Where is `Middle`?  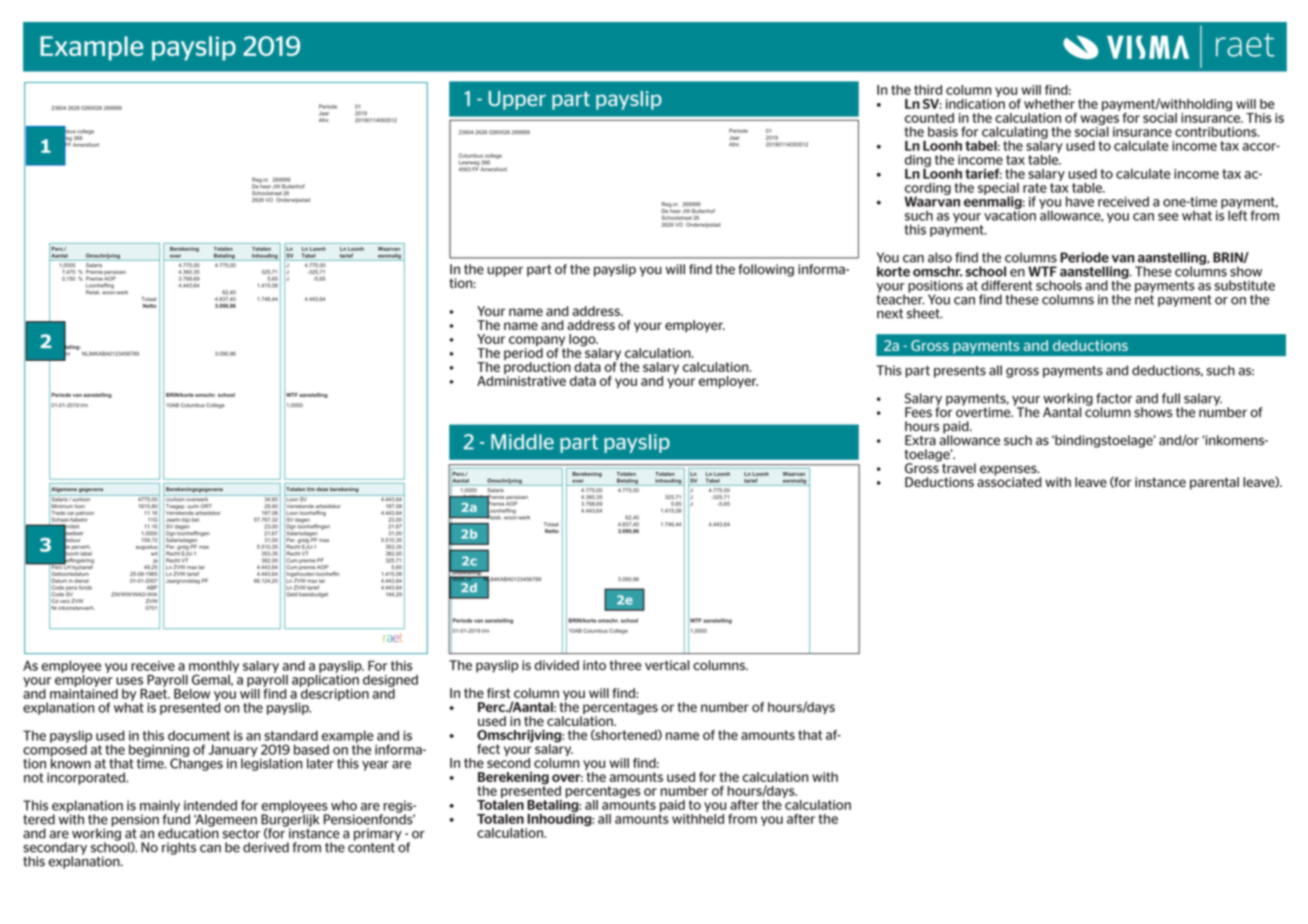 Middle is located at coordinates (522, 442).
